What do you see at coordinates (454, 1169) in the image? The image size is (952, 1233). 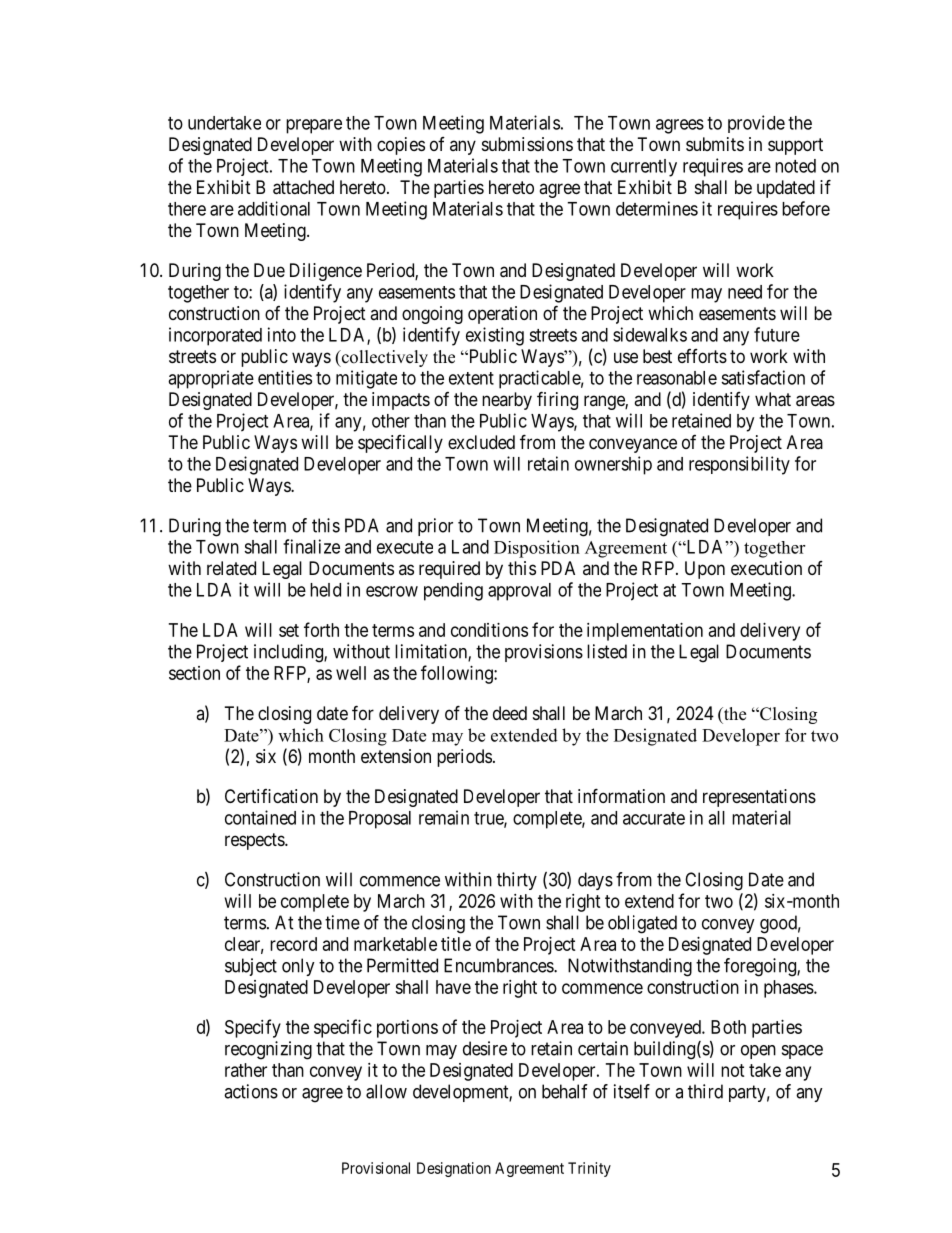 I see `Designation` at bounding box center [454, 1169].
